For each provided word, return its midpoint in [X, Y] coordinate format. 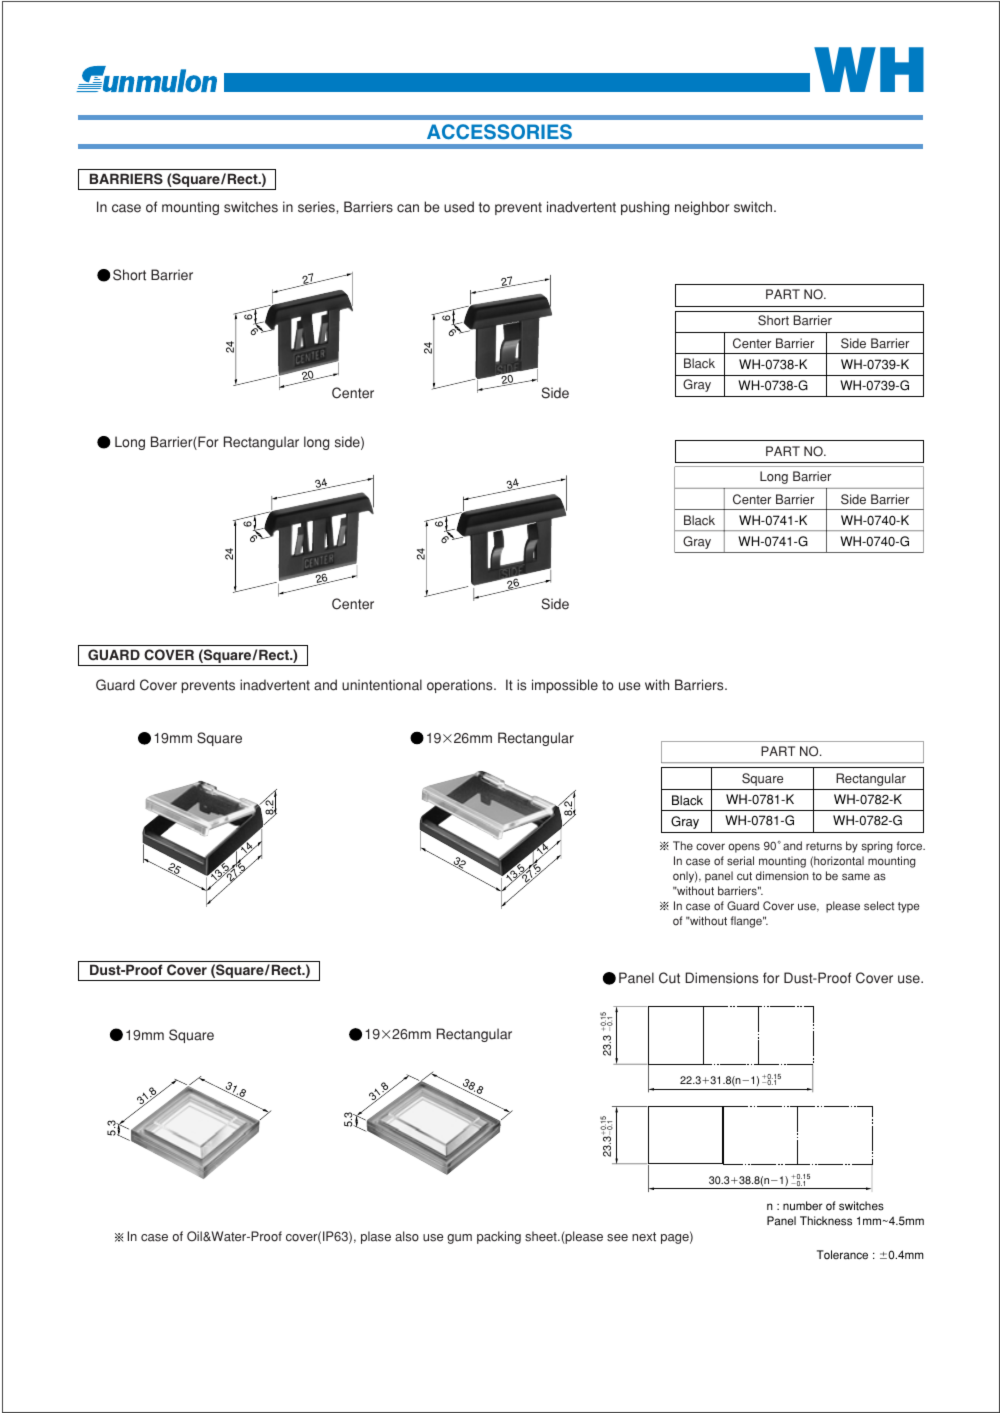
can [408, 208]
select [879, 906]
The [683, 845]
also [407, 1236]
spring [877, 847]
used [459, 207]
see [617, 1238]
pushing [645, 208]
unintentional [382, 685]
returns [824, 846]
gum [459, 1239]
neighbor [702, 208]
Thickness [826, 1221]
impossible [565, 686]
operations [461, 686]
